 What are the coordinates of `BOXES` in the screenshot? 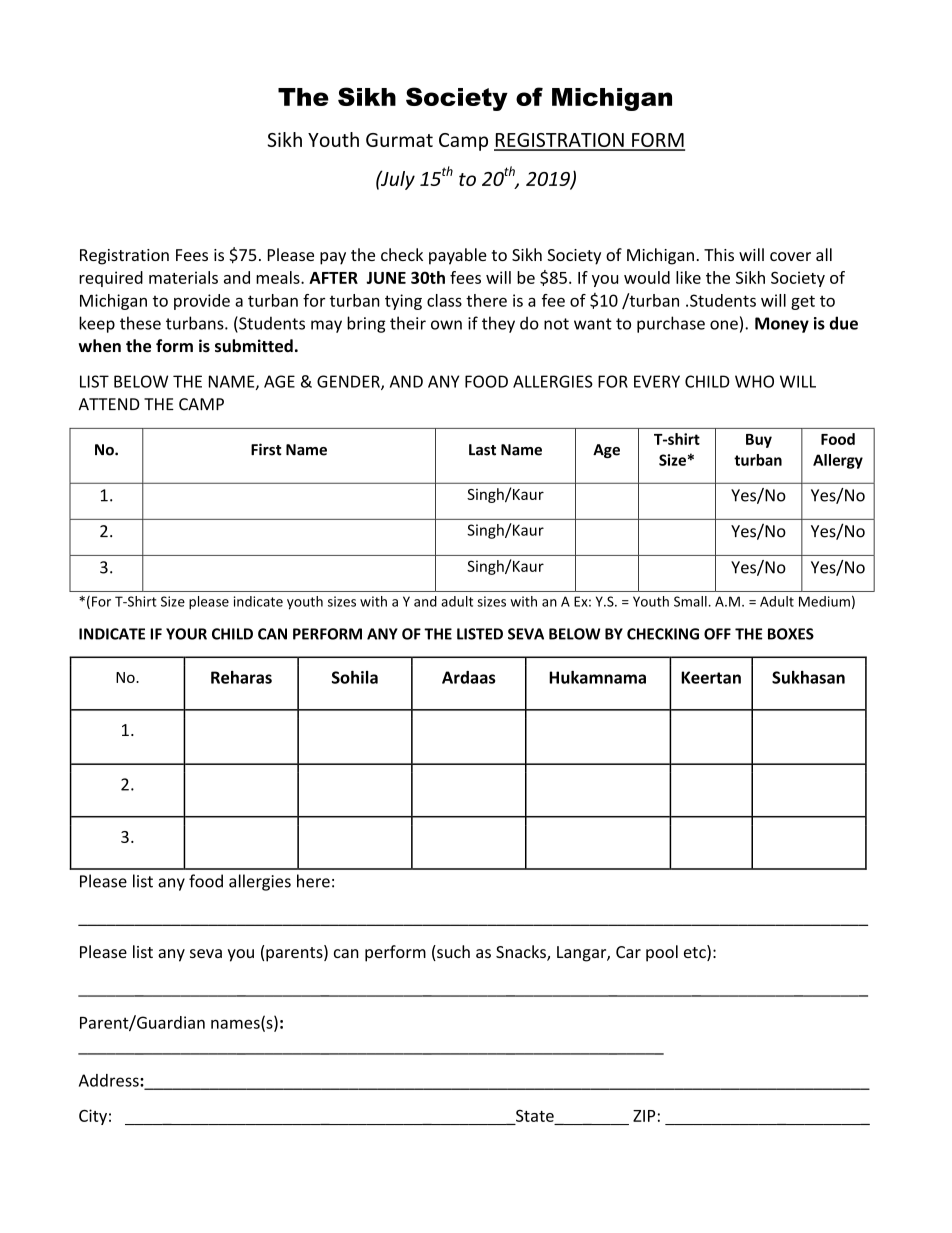 It's located at (791, 634).
